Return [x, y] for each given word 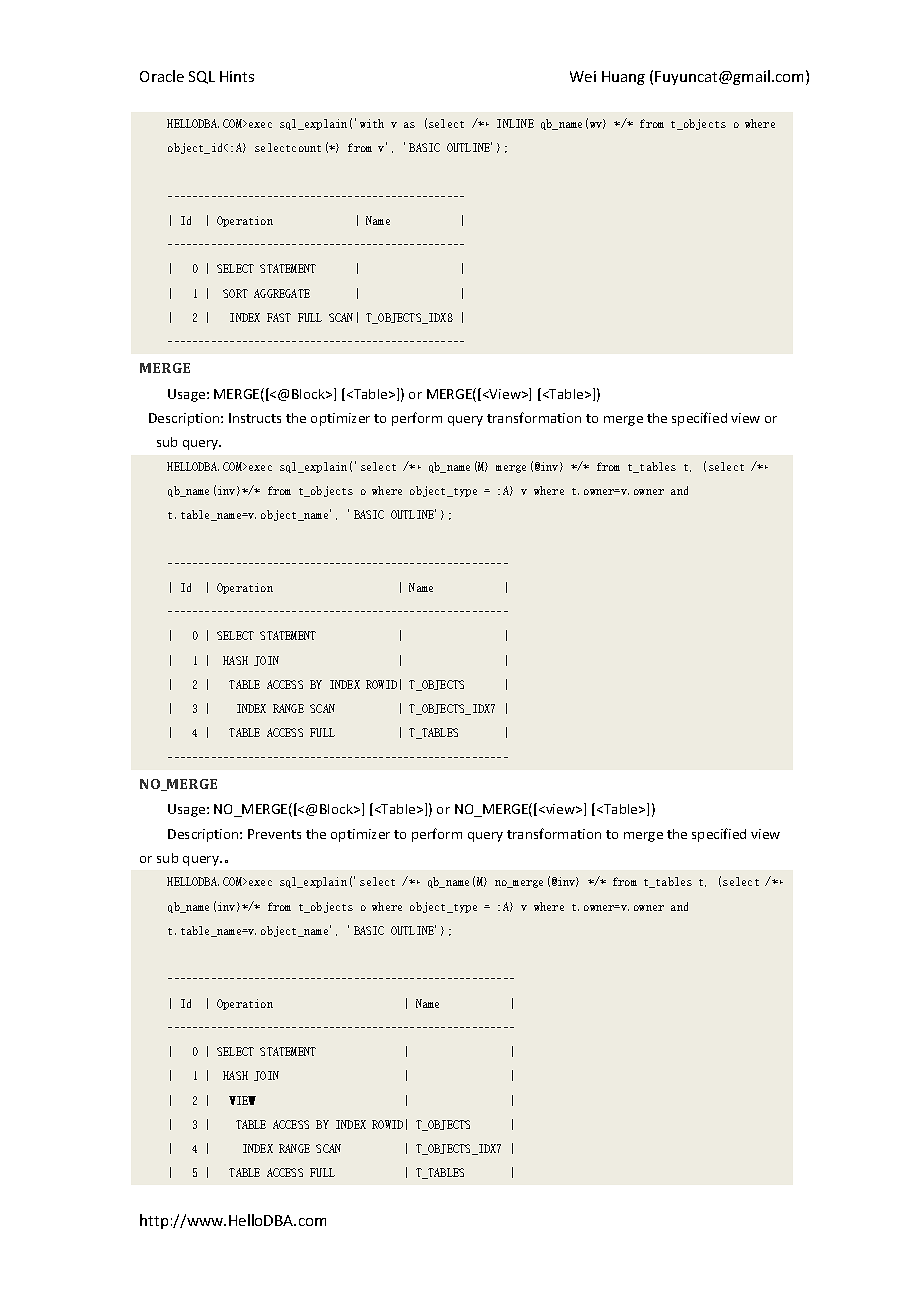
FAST [279, 317]
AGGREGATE [282, 293]
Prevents [274, 834]
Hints [237, 76]
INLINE [515, 123]
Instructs [255, 418]
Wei [583, 76]
